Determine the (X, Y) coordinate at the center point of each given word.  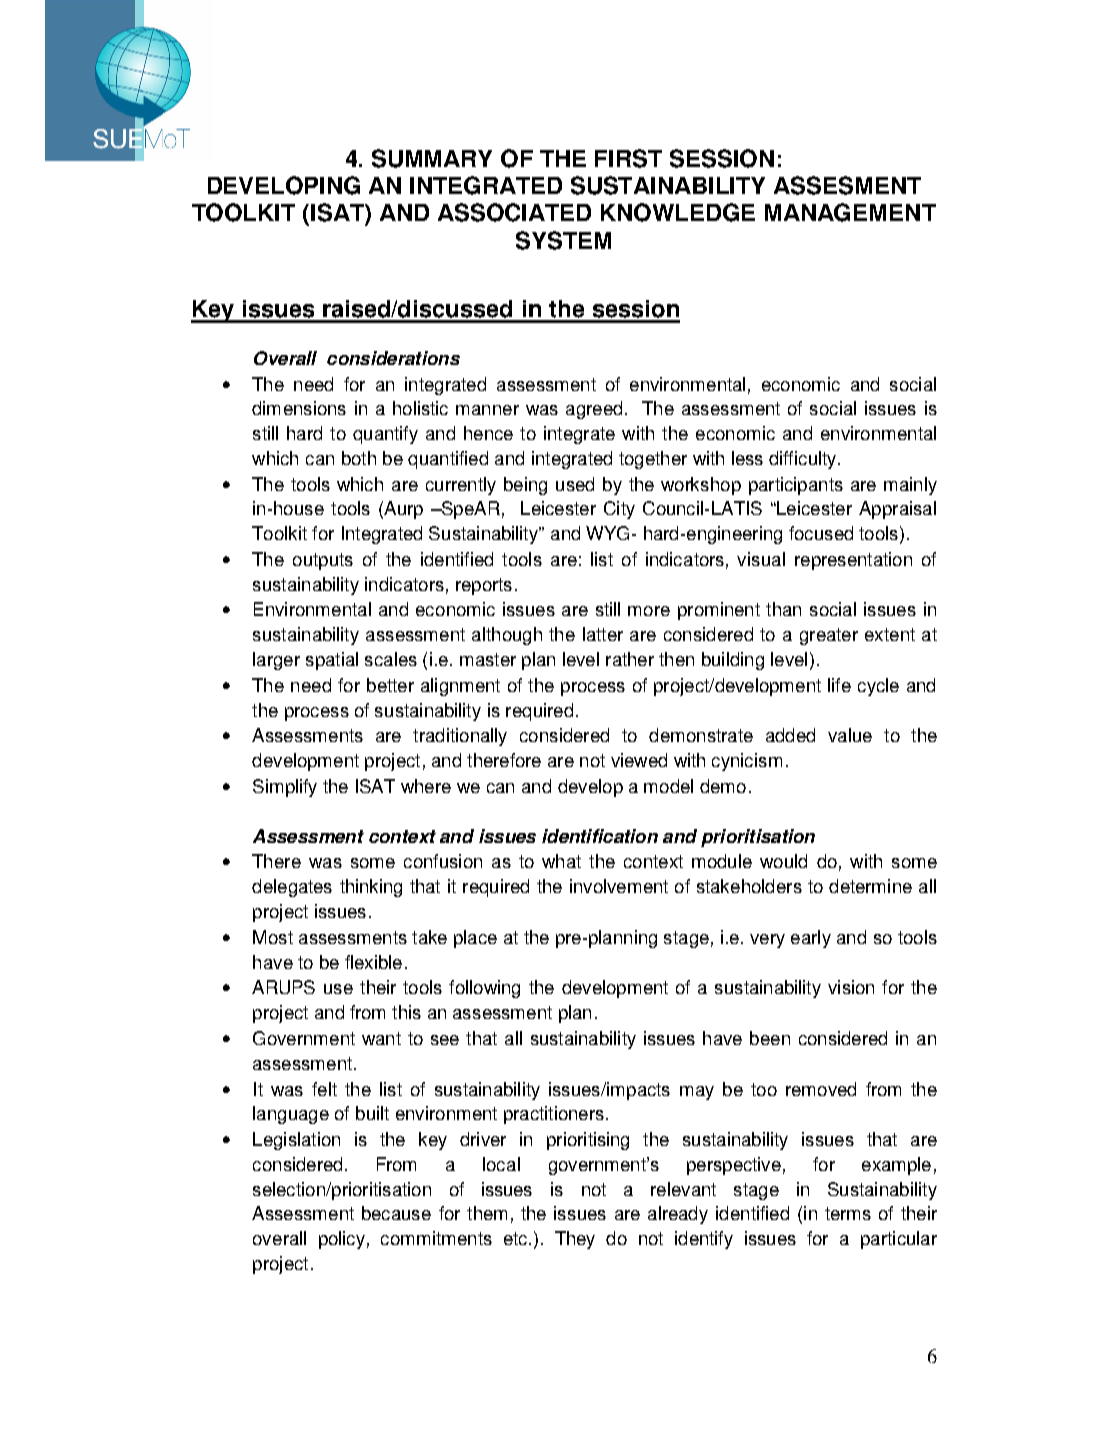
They (575, 1240)
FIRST (628, 158)
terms (848, 1213)
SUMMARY (432, 158)
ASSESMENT (847, 185)
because (396, 1213)
